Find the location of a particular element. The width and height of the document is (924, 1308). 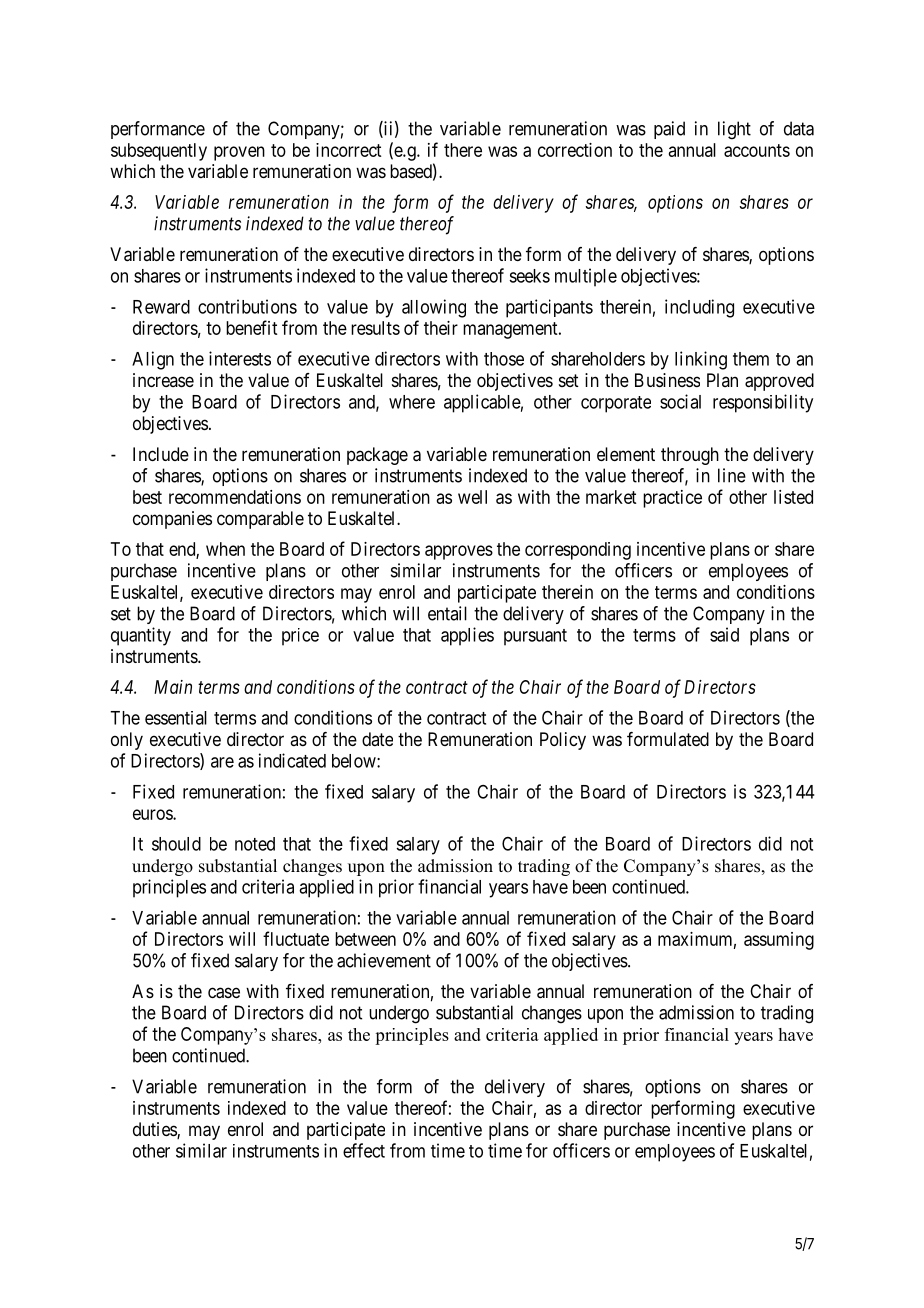

effect is located at coordinates (364, 1150).
